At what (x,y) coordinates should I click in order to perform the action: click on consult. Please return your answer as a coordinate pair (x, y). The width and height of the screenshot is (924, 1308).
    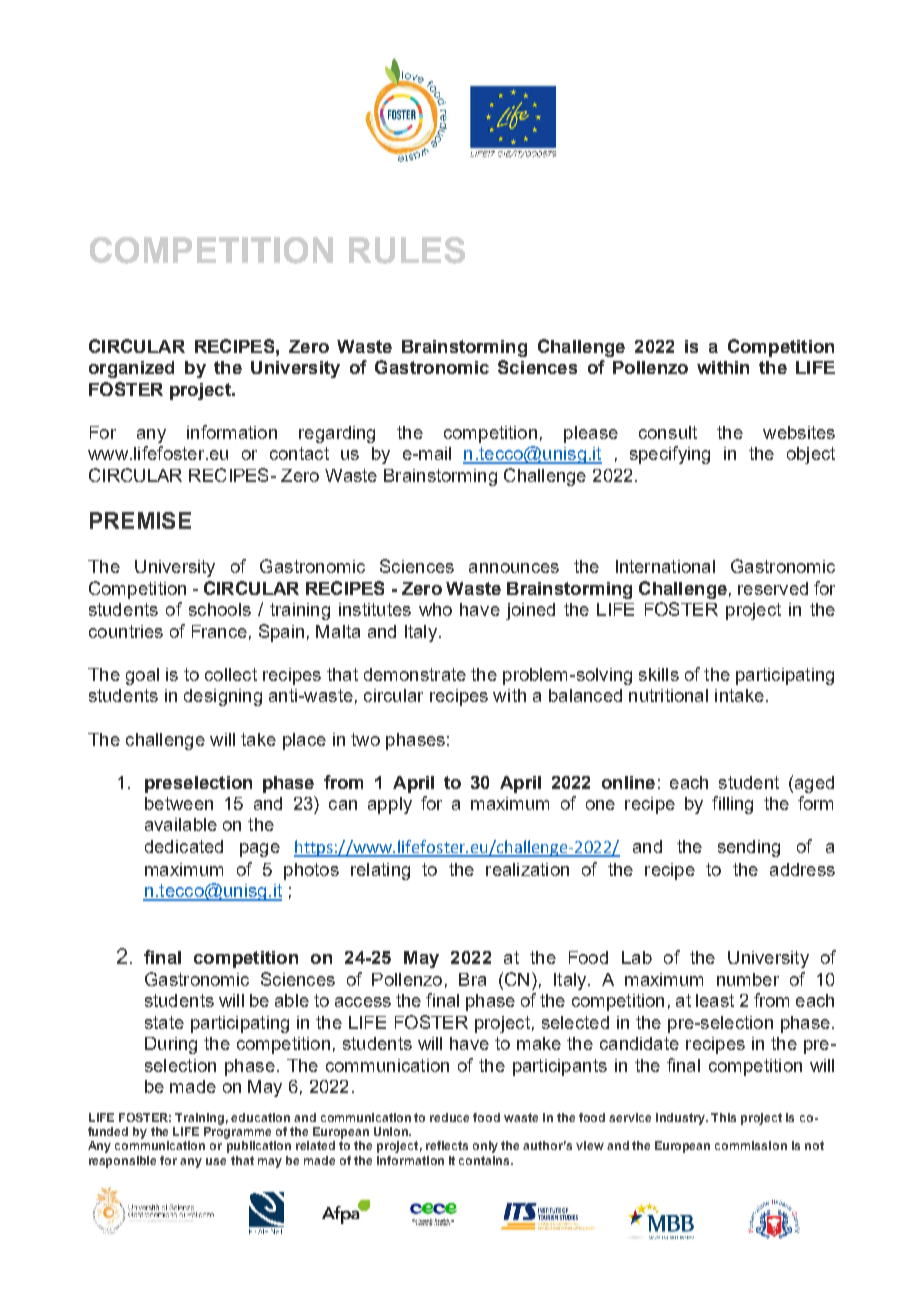
    Looking at the image, I should click on (668, 432).
